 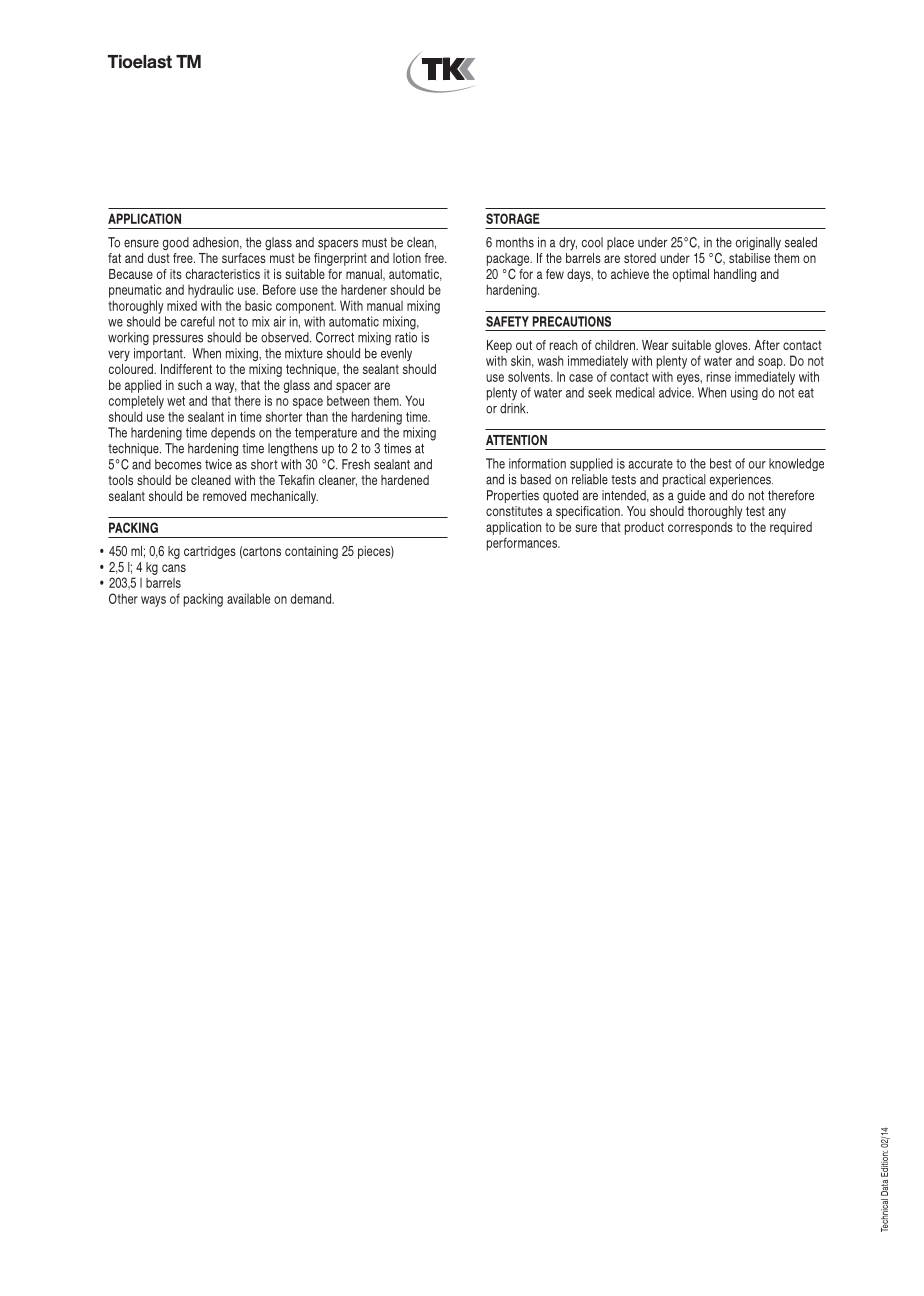 I want to click on drink, so click(x=514, y=408).
